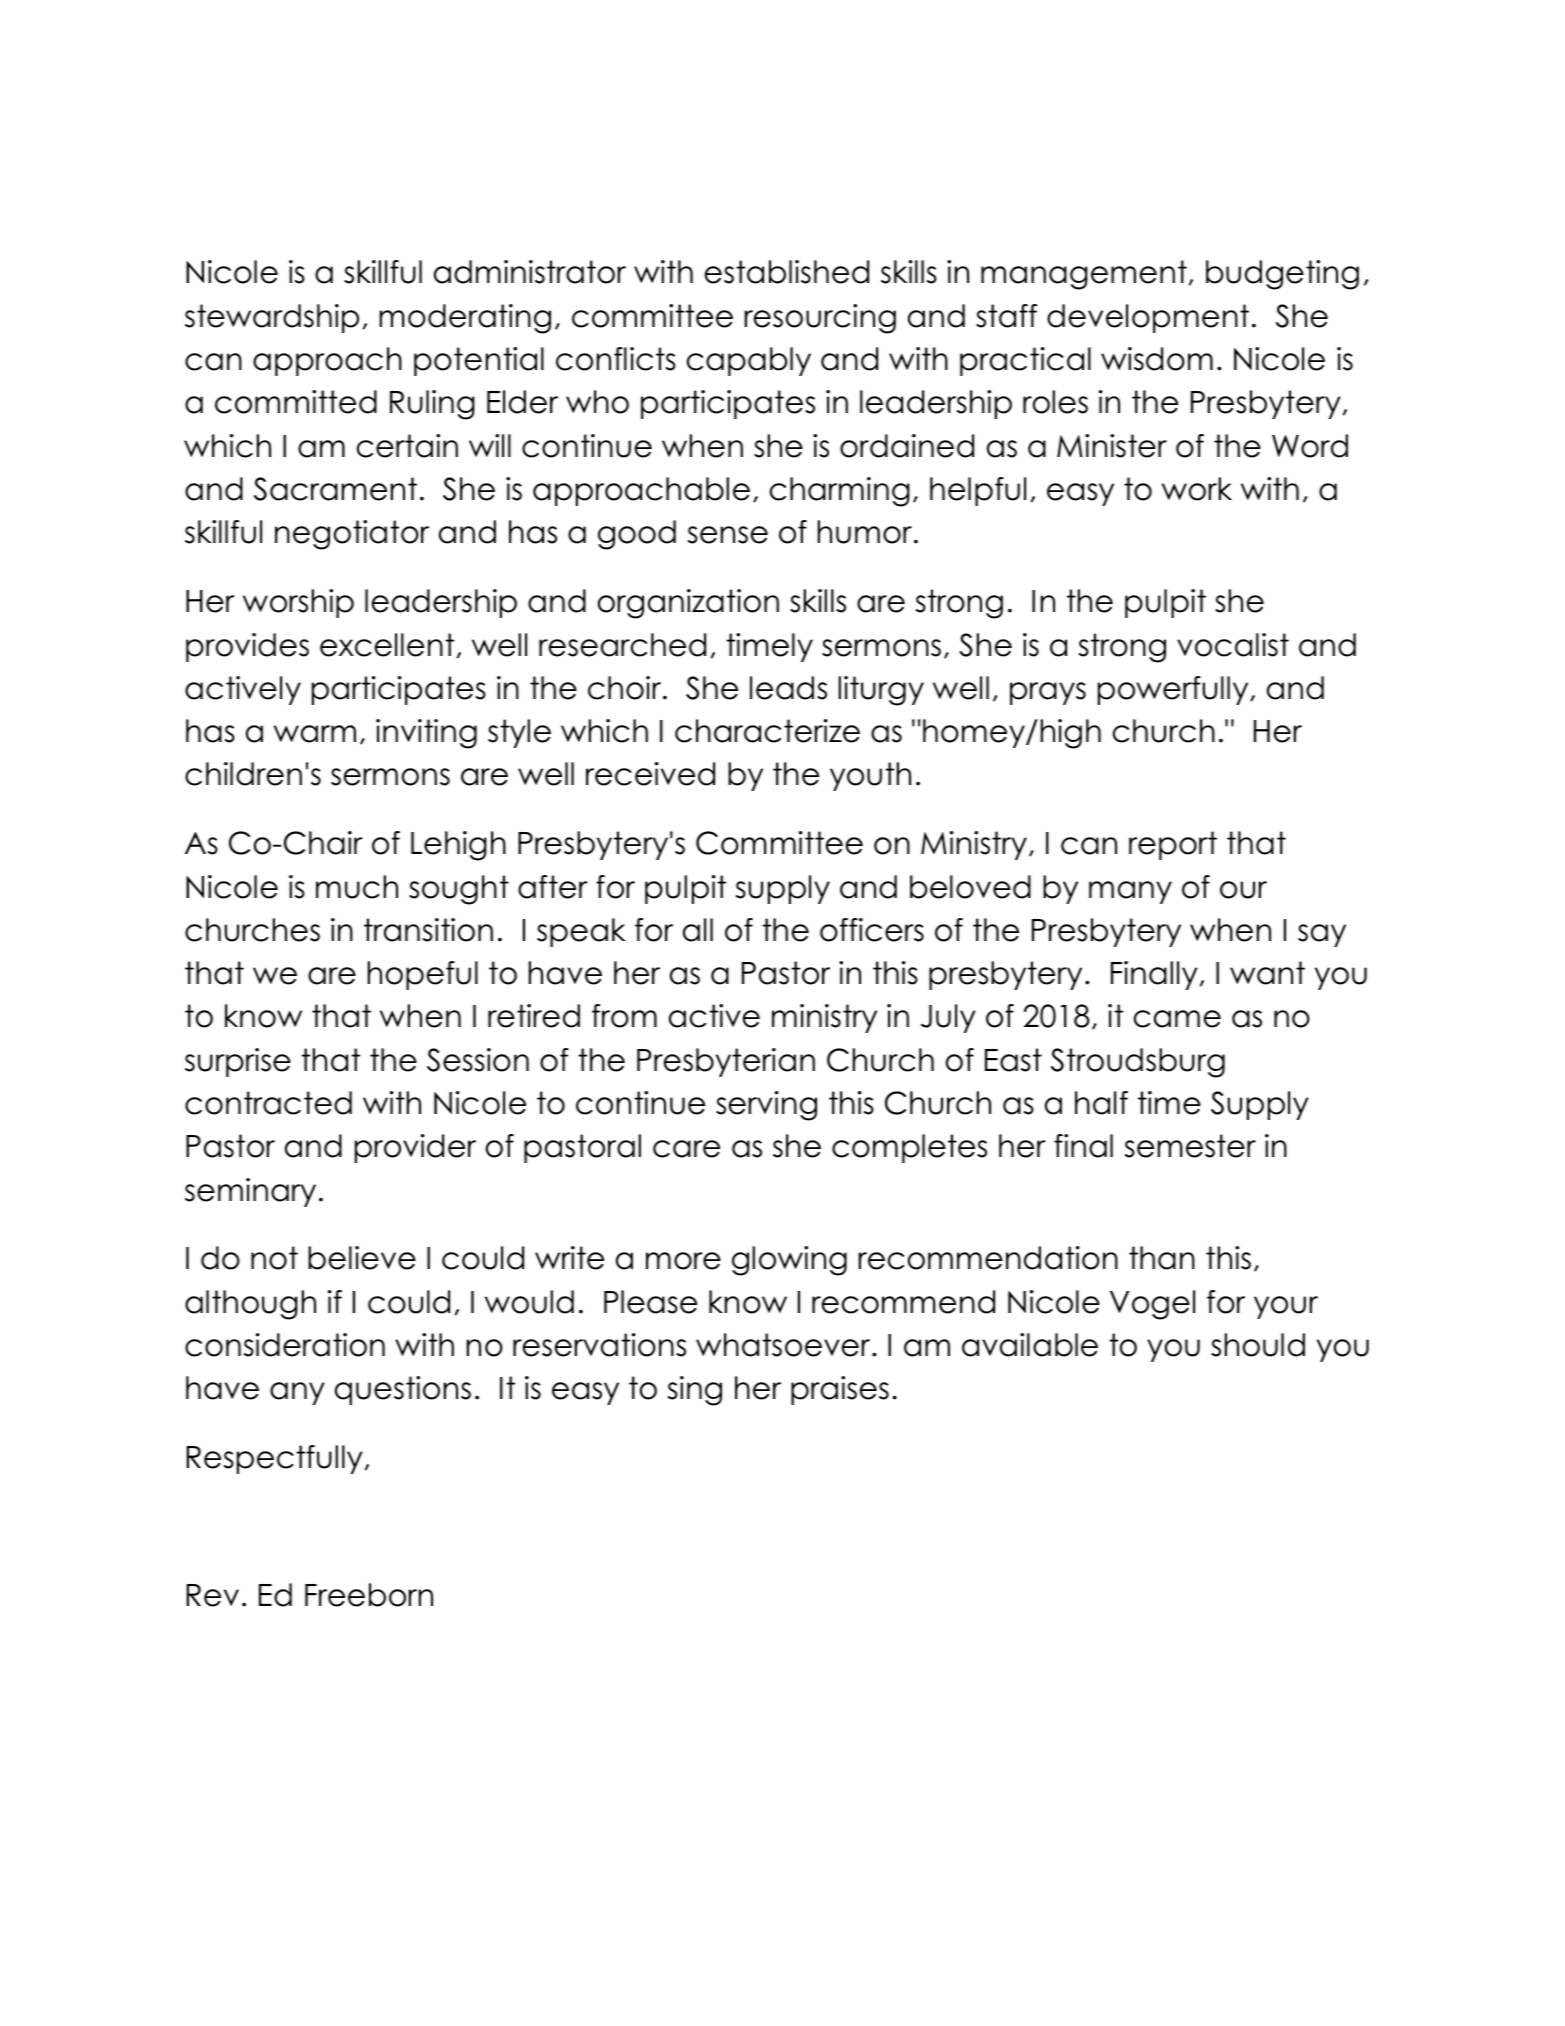 The height and width of the page is (2026, 1565). Describe the element at coordinates (415, 1148) in the page. I see `provider` at that location.
